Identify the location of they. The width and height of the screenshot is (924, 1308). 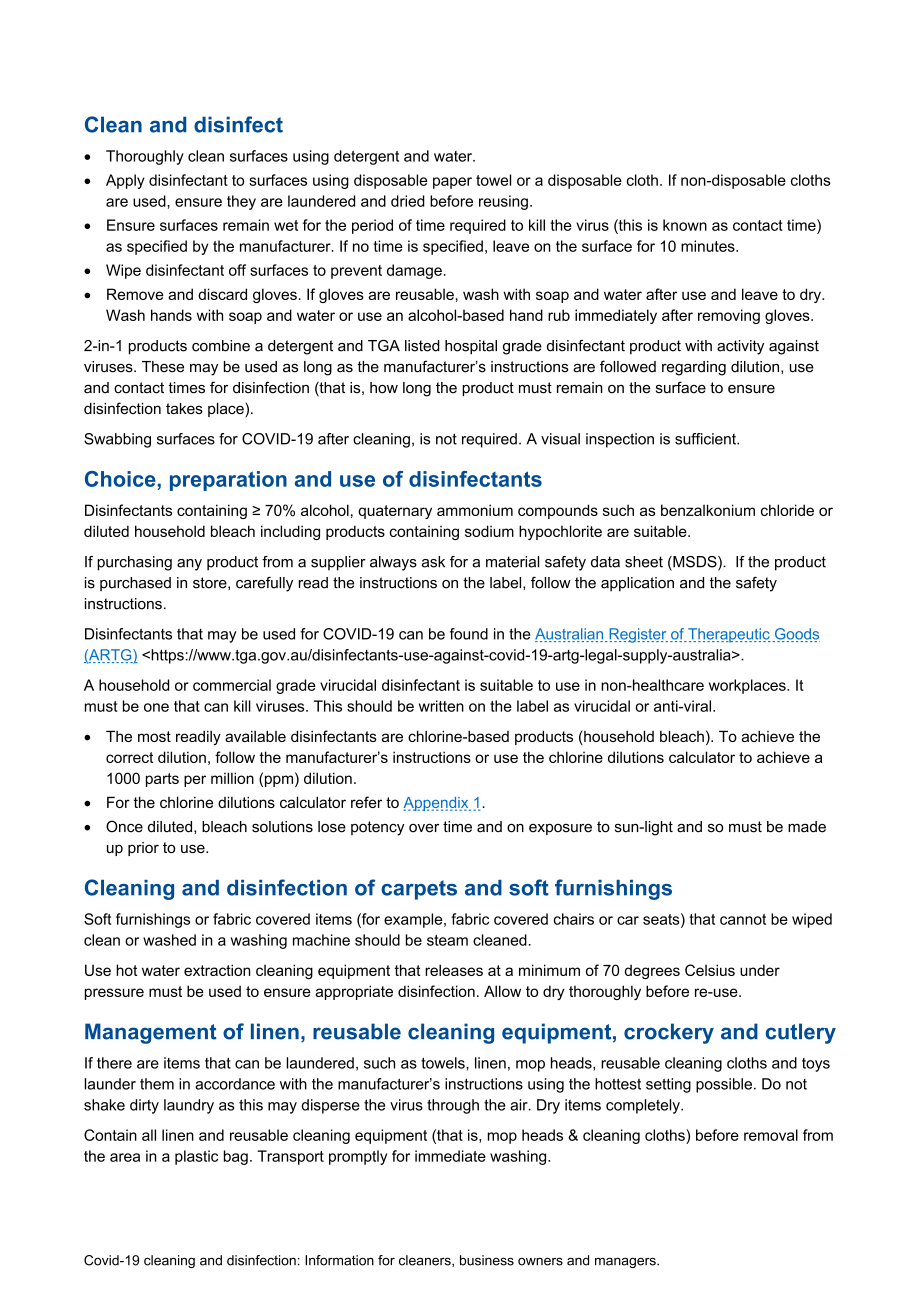
(241, 202).
